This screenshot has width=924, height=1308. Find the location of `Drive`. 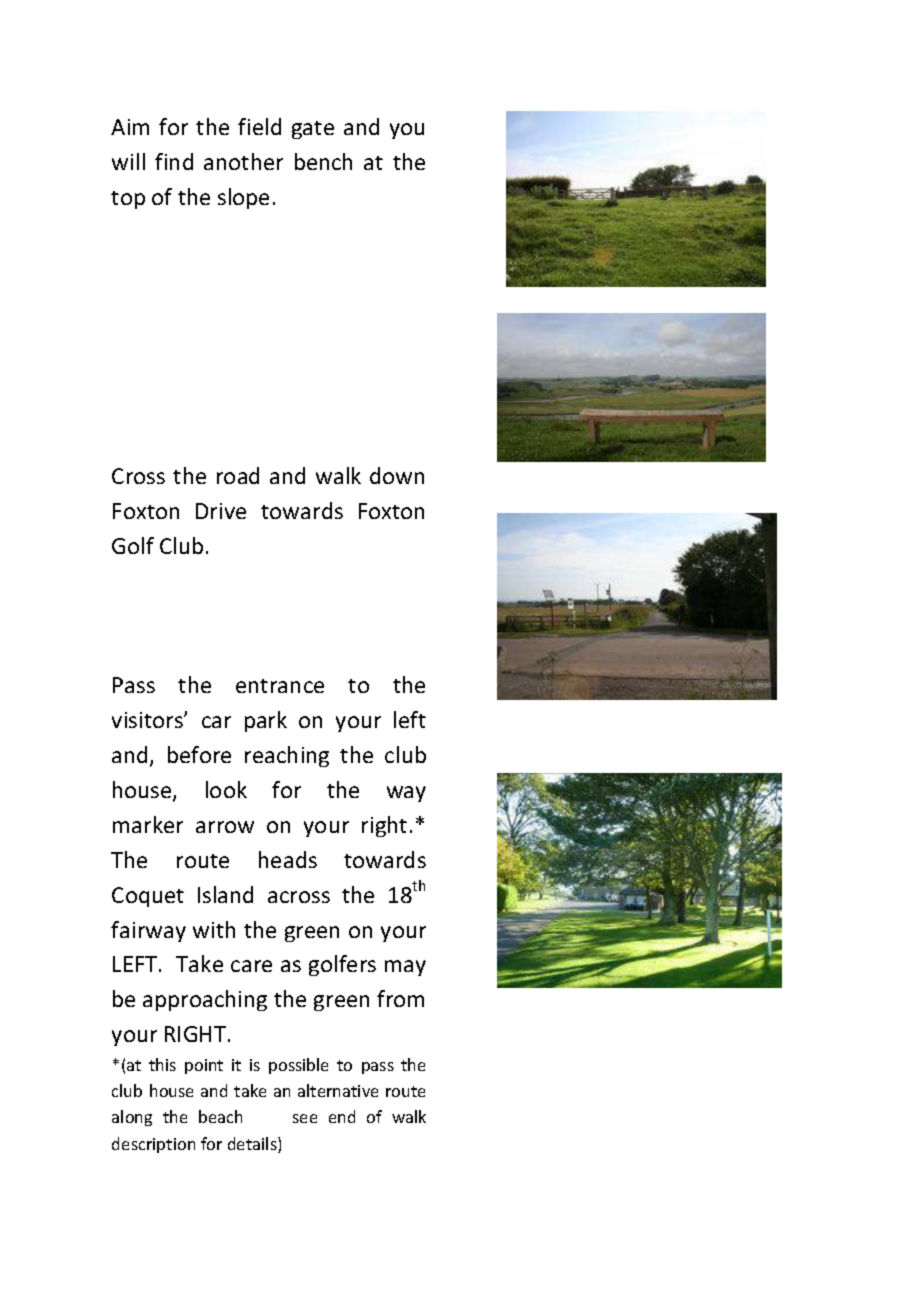

Drive is located at coordinates (221, 511).
